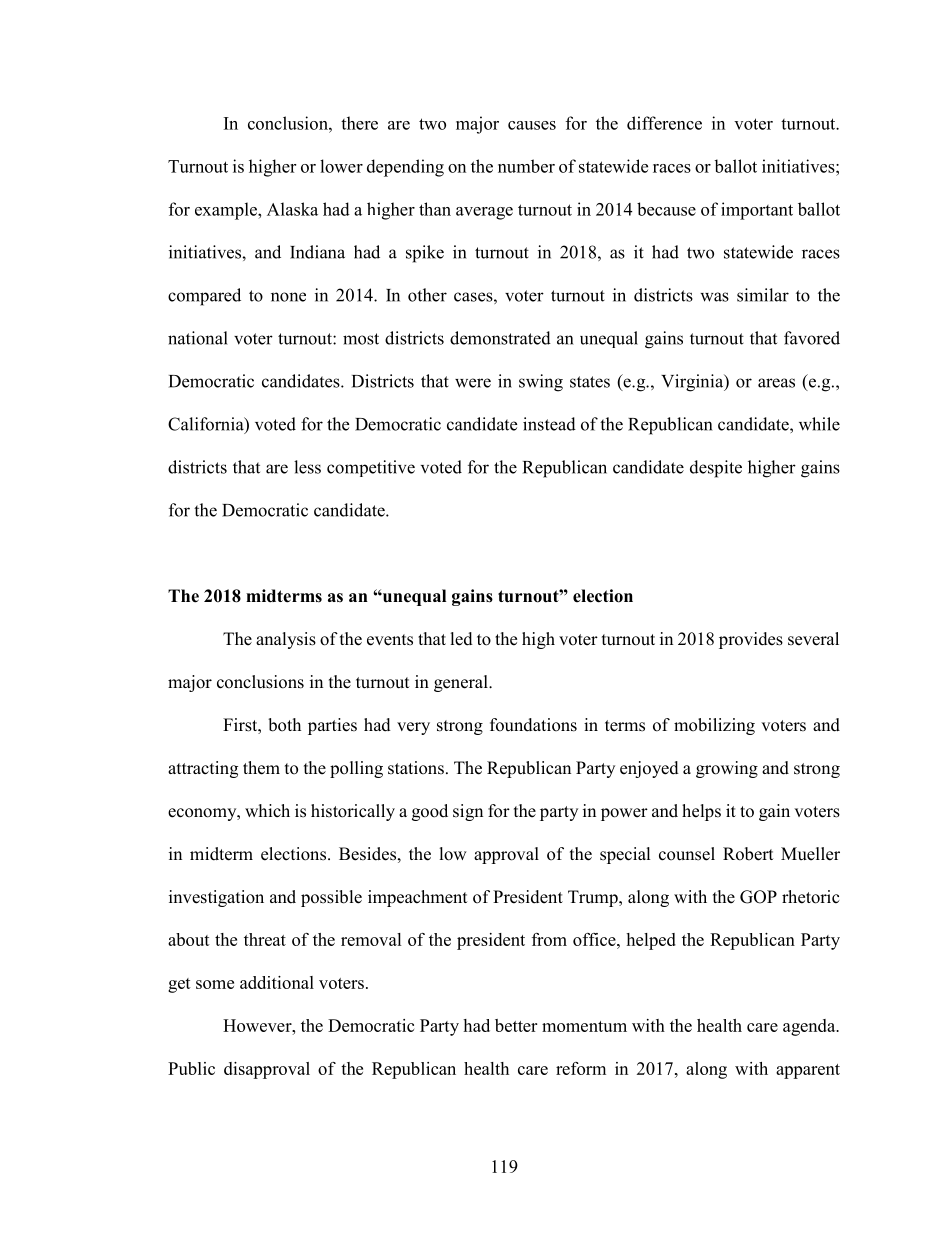 The height and width of the image is (1233, 952). What do you see at coordinates (526, 166) in the image?
I see `number` at bounding box center [526, 166].
